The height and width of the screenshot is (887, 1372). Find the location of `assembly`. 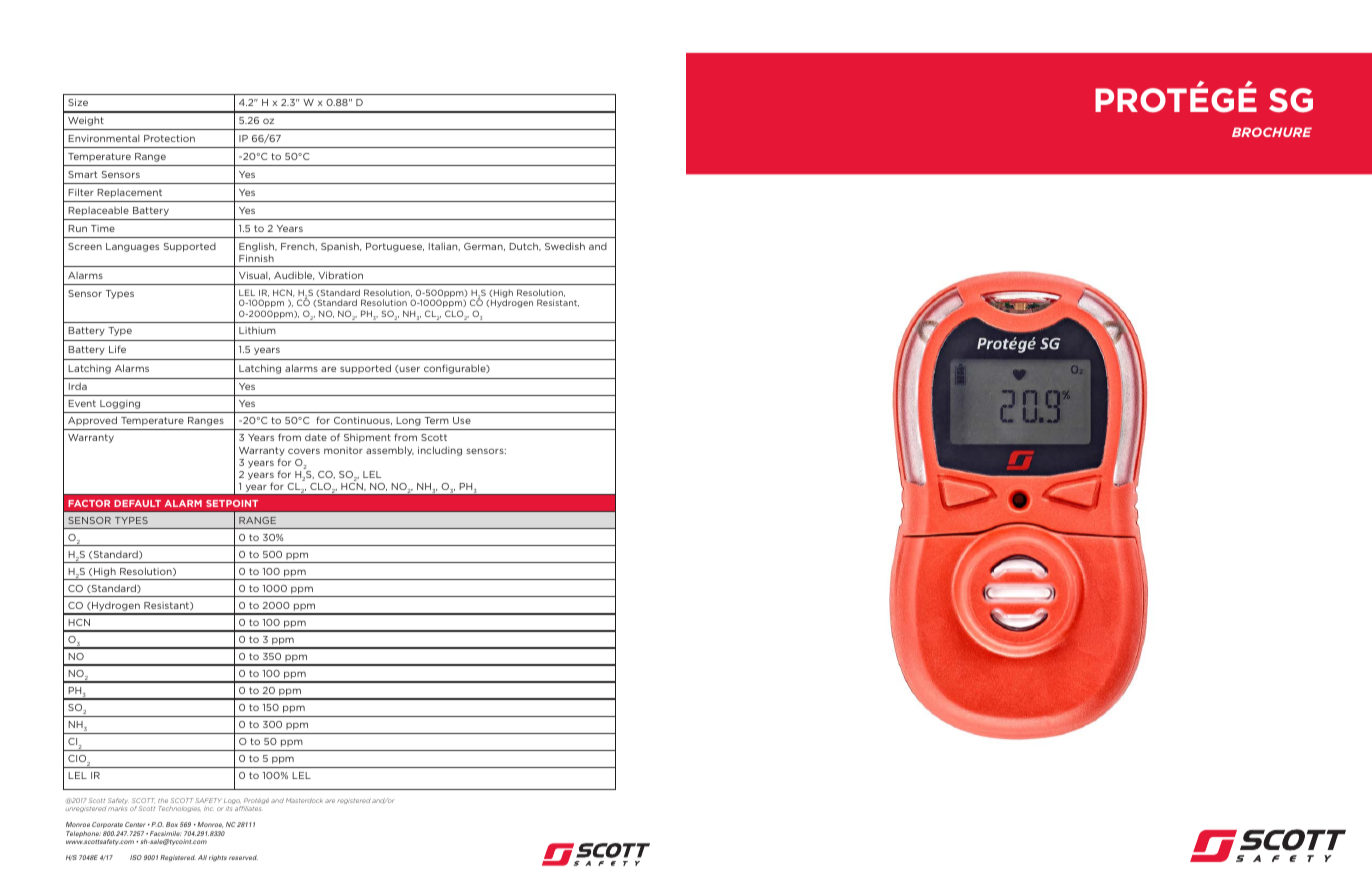

assembly is located at coordinates (390, 451).
